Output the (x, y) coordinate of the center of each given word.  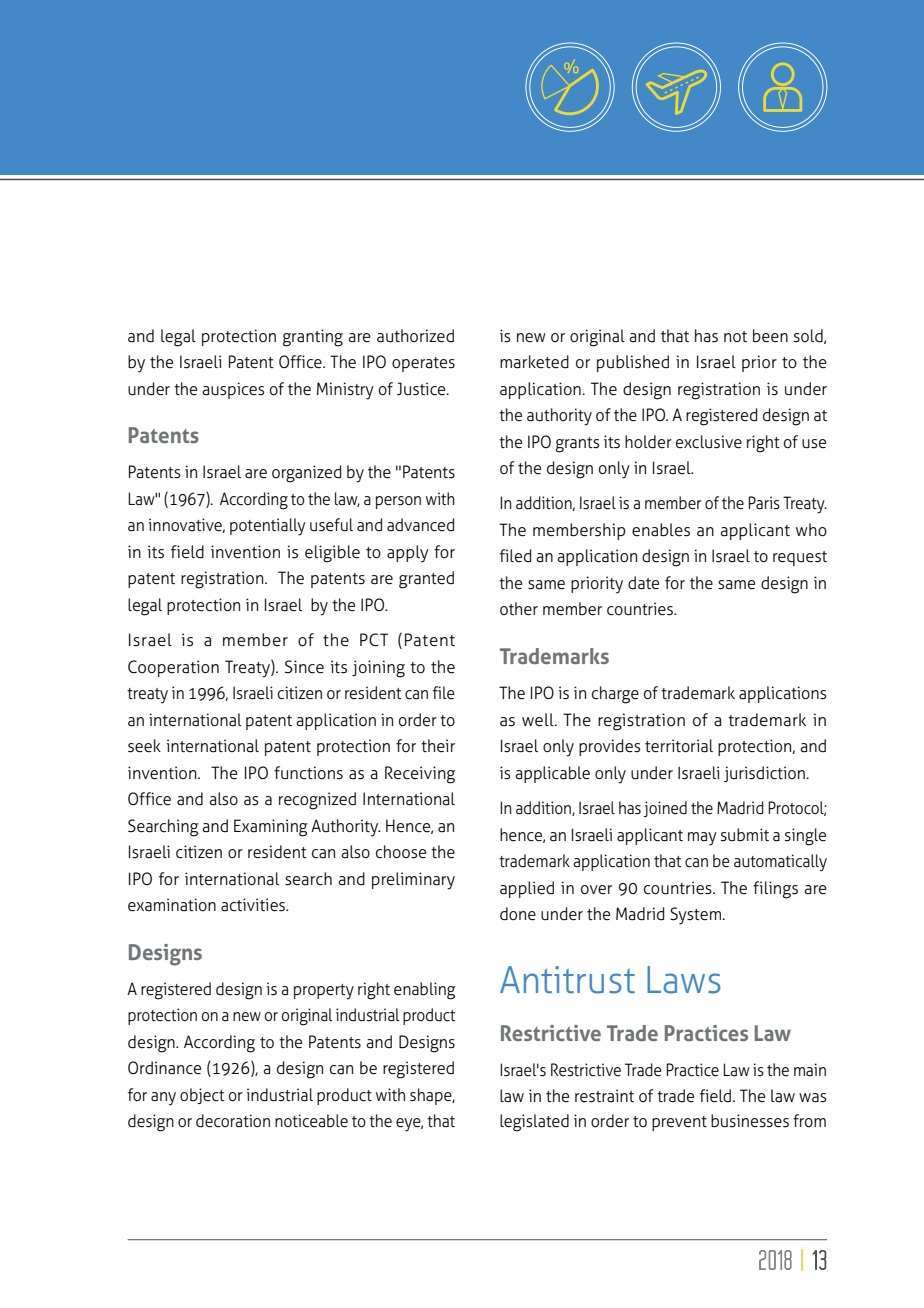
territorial (679, 746)
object (202, 1096)
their (438, 746)
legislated (534, 1123)
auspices (233, 390)
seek (144, 746)
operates (423, 364)
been (770, 336)
